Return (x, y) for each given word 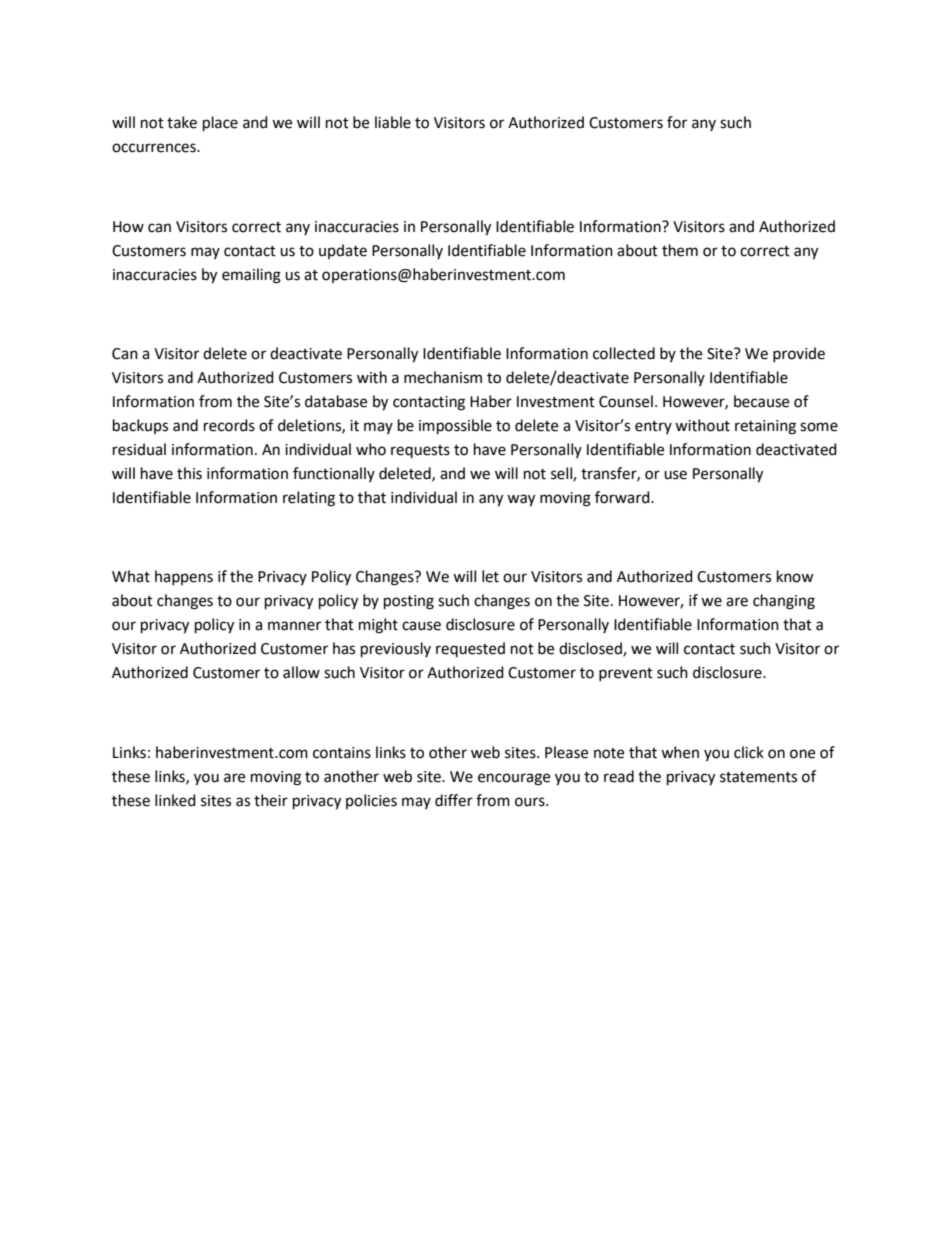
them (680, 250)
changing (784, 602)
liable (393, 122)
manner (294, 626)
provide (799, 354)
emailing (251, 276)
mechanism (443, 377)
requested (470, 649)
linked (175, 800)
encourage (514, 779)
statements (758, 777)
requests (420, 451)
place (220, 124)
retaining (765, 427)
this (189, 473)
